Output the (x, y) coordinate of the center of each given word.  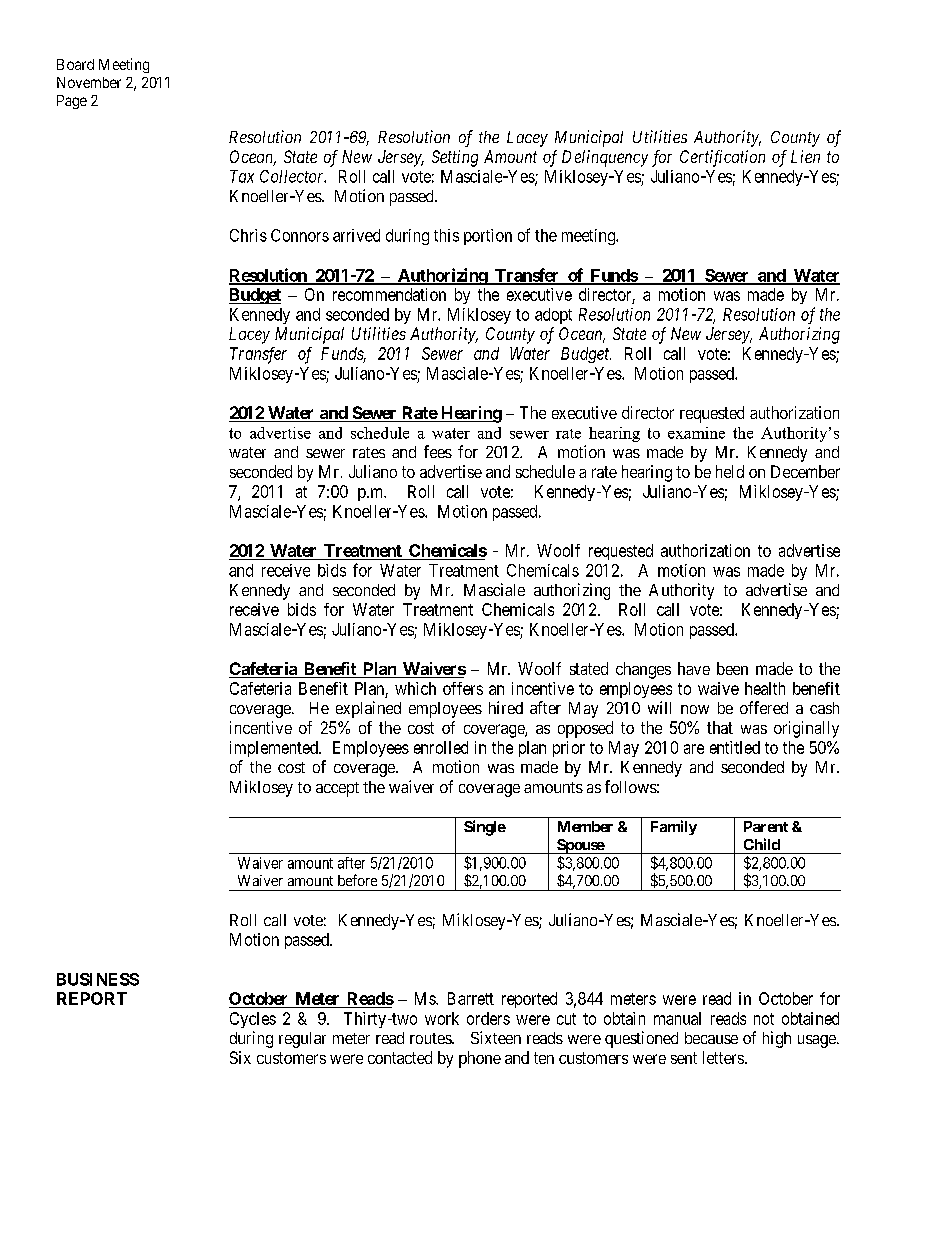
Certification (722, 158)
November (89, 82)
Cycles (253, 1020)
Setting (455, 158)
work (442, 1018)
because (711, 1038)
